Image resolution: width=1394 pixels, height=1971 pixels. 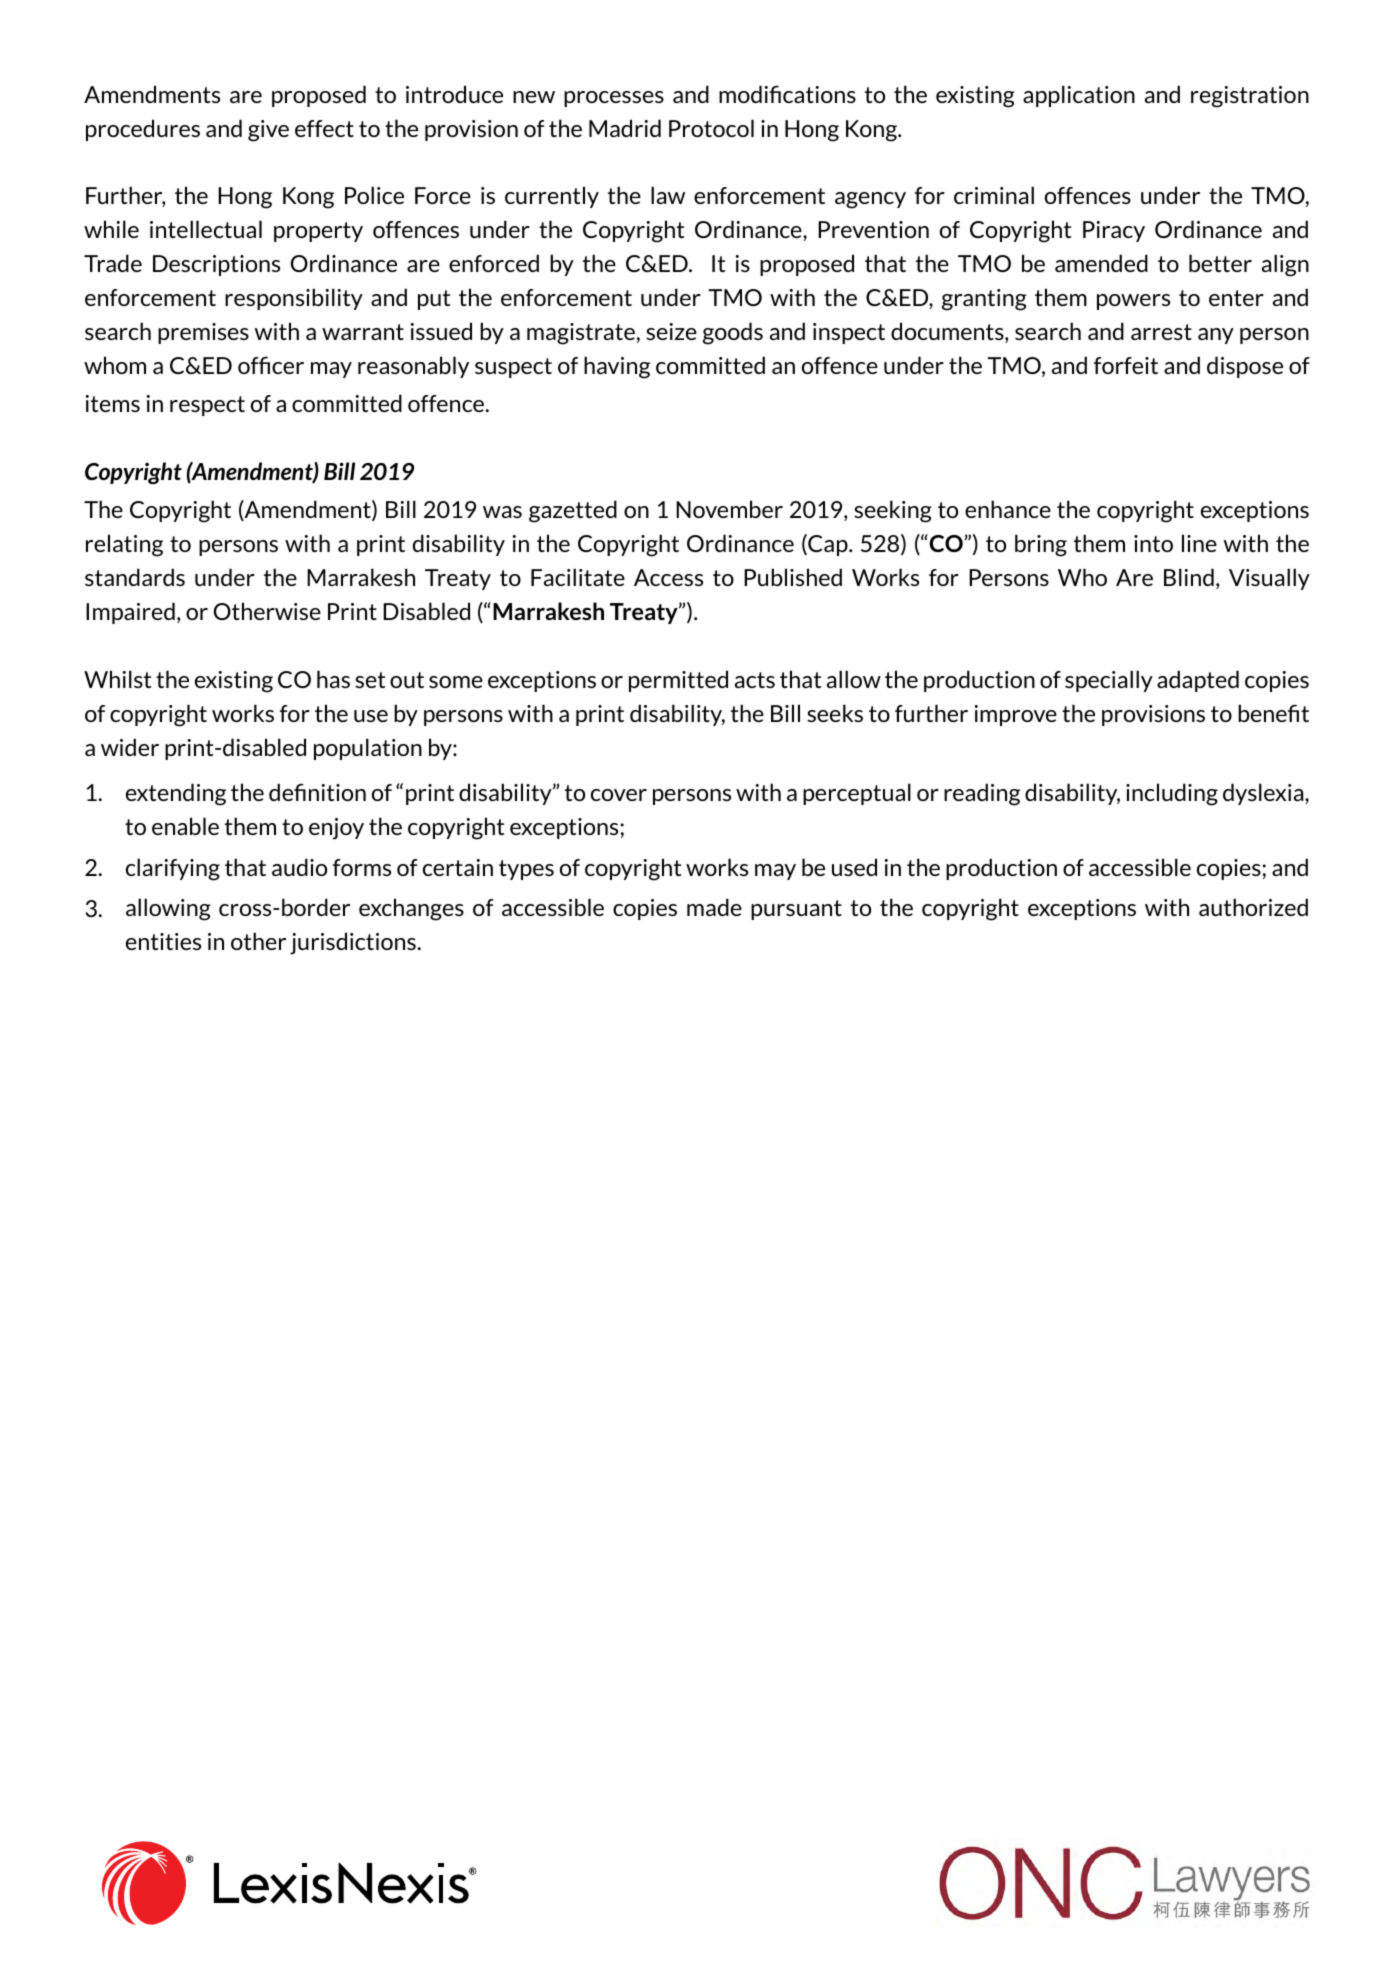 I want to click on application, so click(x=1079, y=96).
